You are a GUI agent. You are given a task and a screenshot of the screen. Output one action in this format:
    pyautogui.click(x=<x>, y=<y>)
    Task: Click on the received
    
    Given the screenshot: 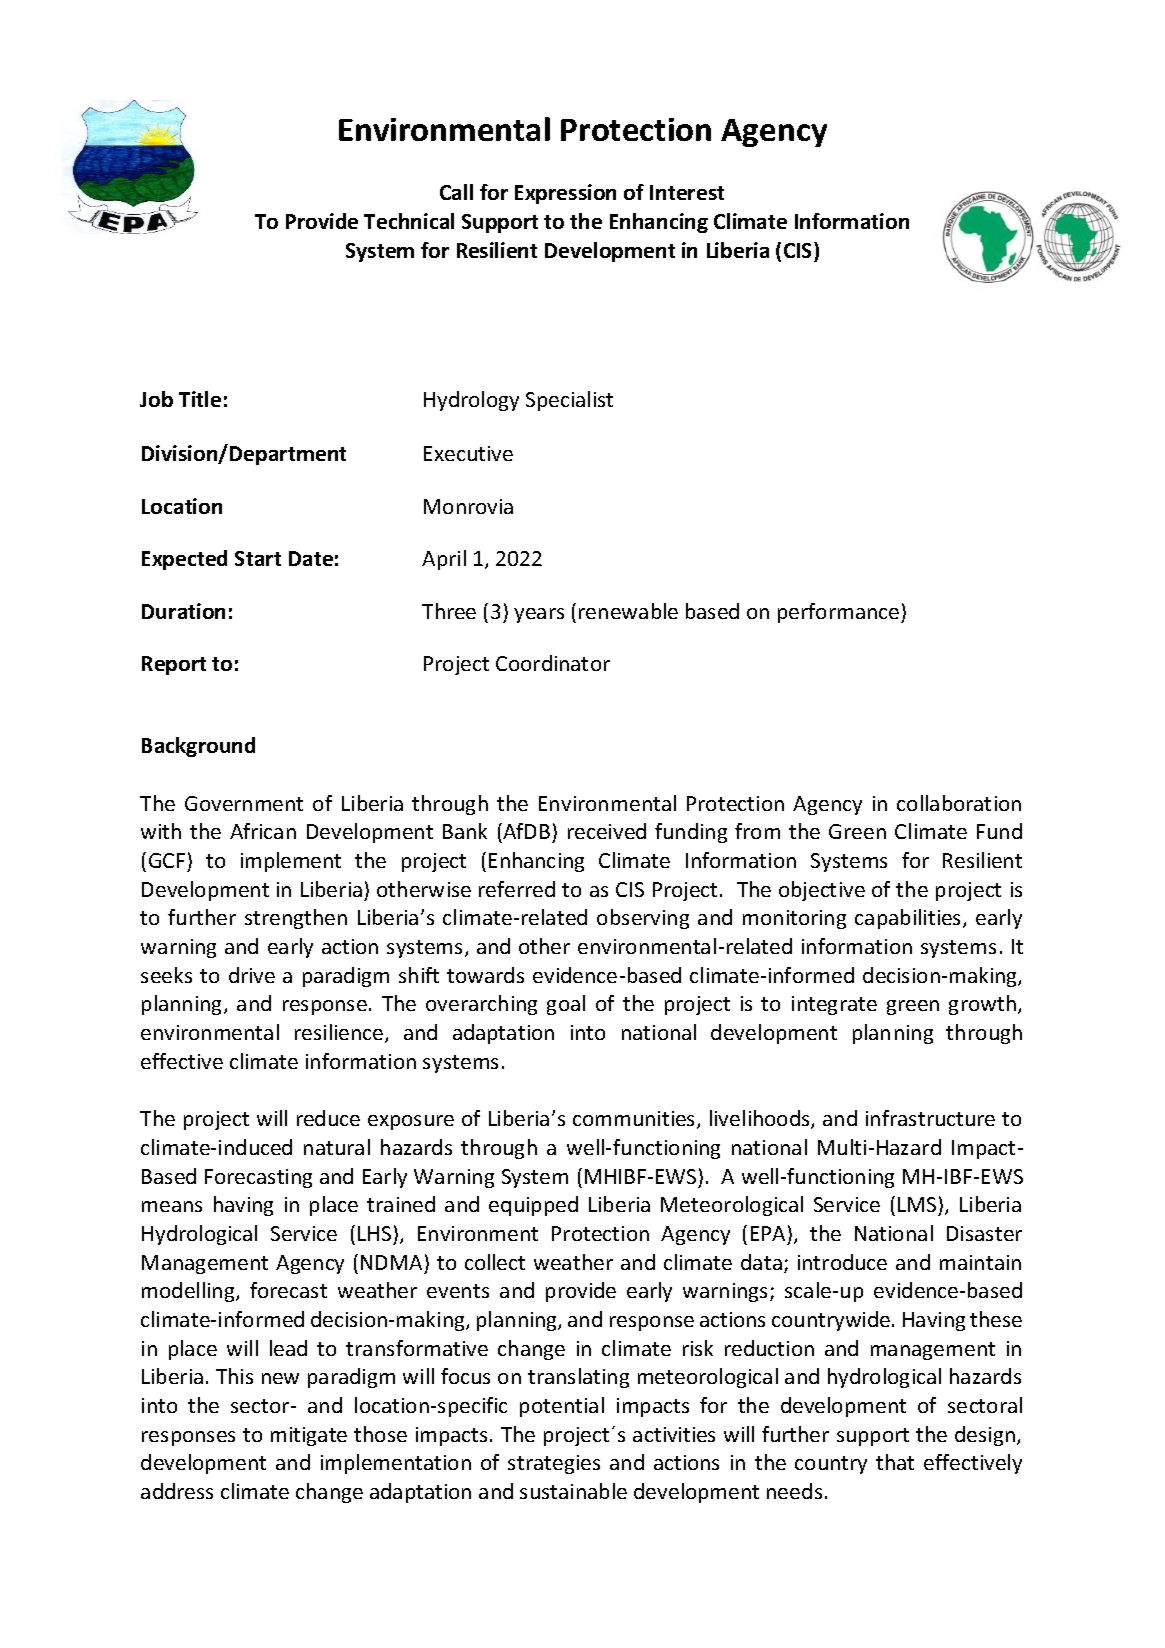 What is the action you would take?
    pyautogui.click(x=607, y=831)
